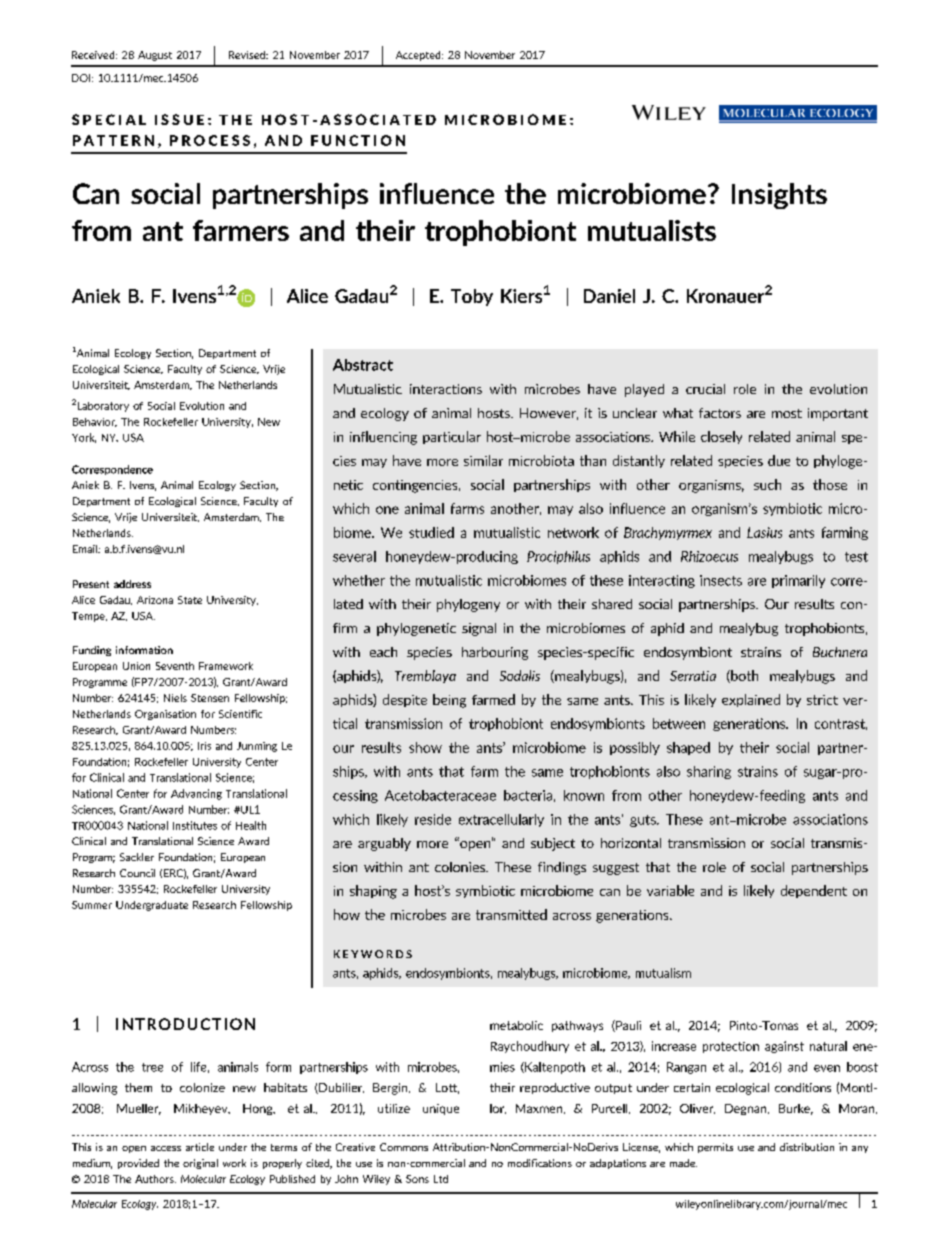  I want to click on Ltd, so click(441, 1179).
